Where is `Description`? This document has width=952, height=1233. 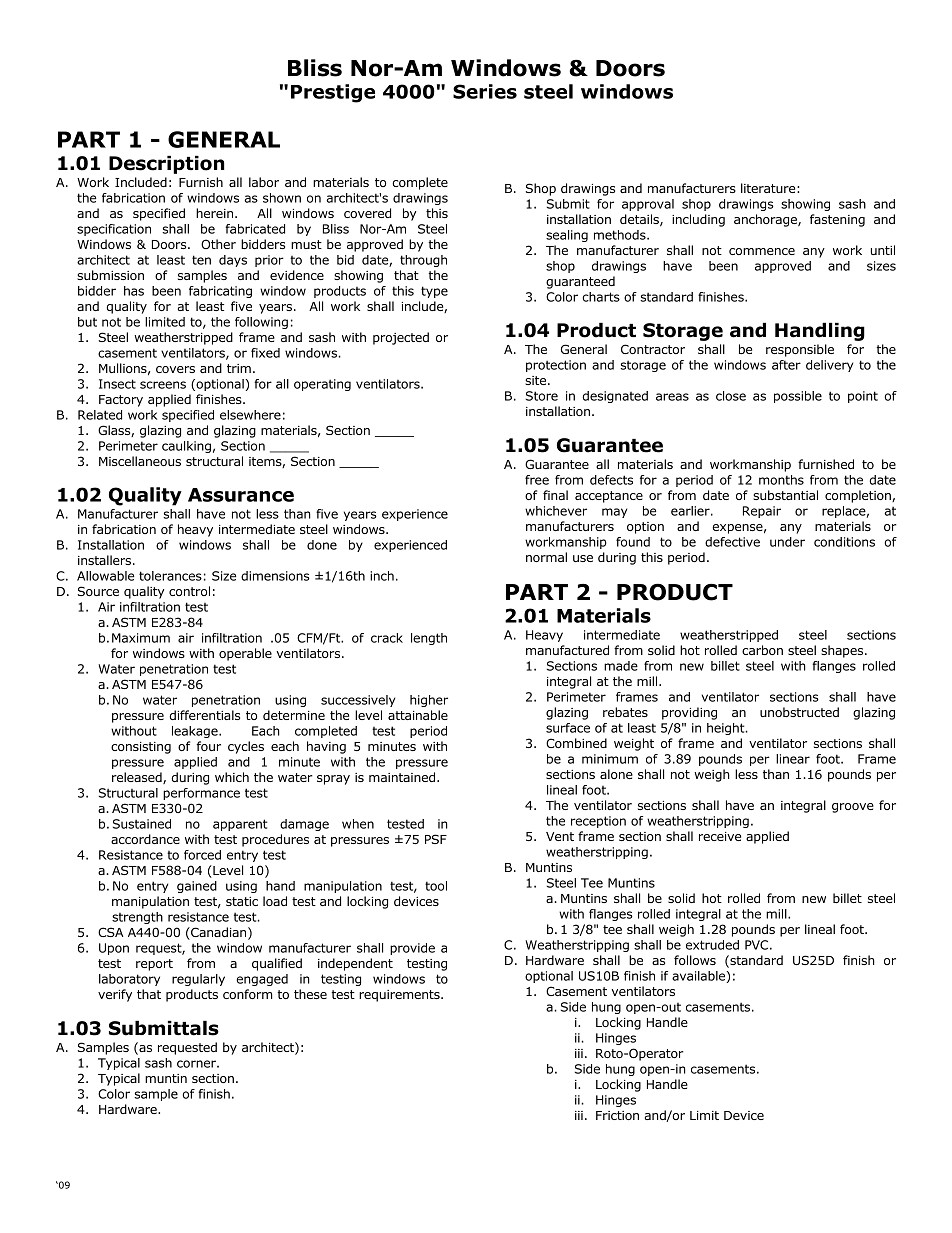 Description is located at coordinates (166, 164).
